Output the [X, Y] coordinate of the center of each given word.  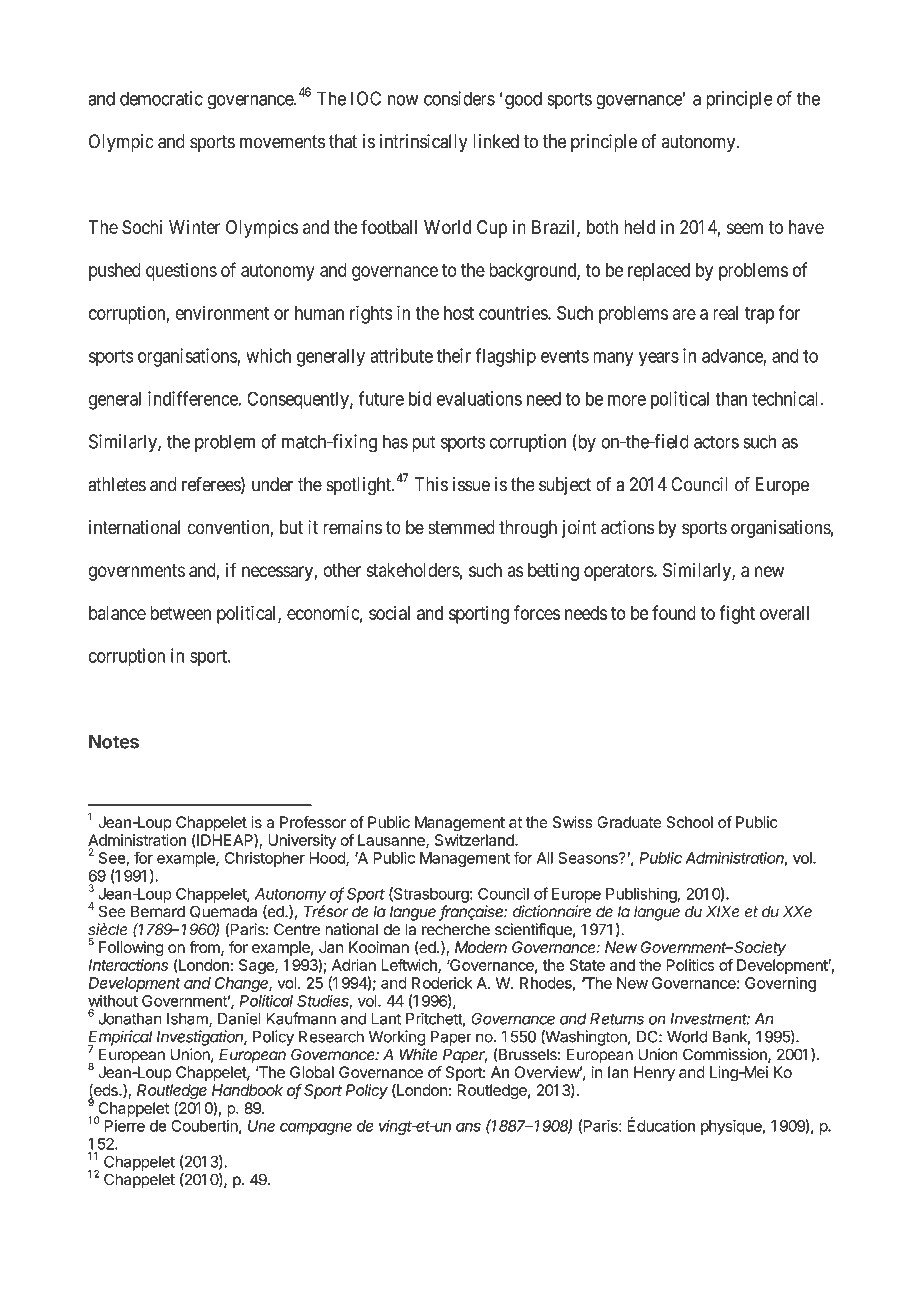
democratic [161, 98]
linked [496, 141]
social [389, 613]
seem [745, 228]
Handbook [247, 1090]
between [180, 613]
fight [737, 614]
